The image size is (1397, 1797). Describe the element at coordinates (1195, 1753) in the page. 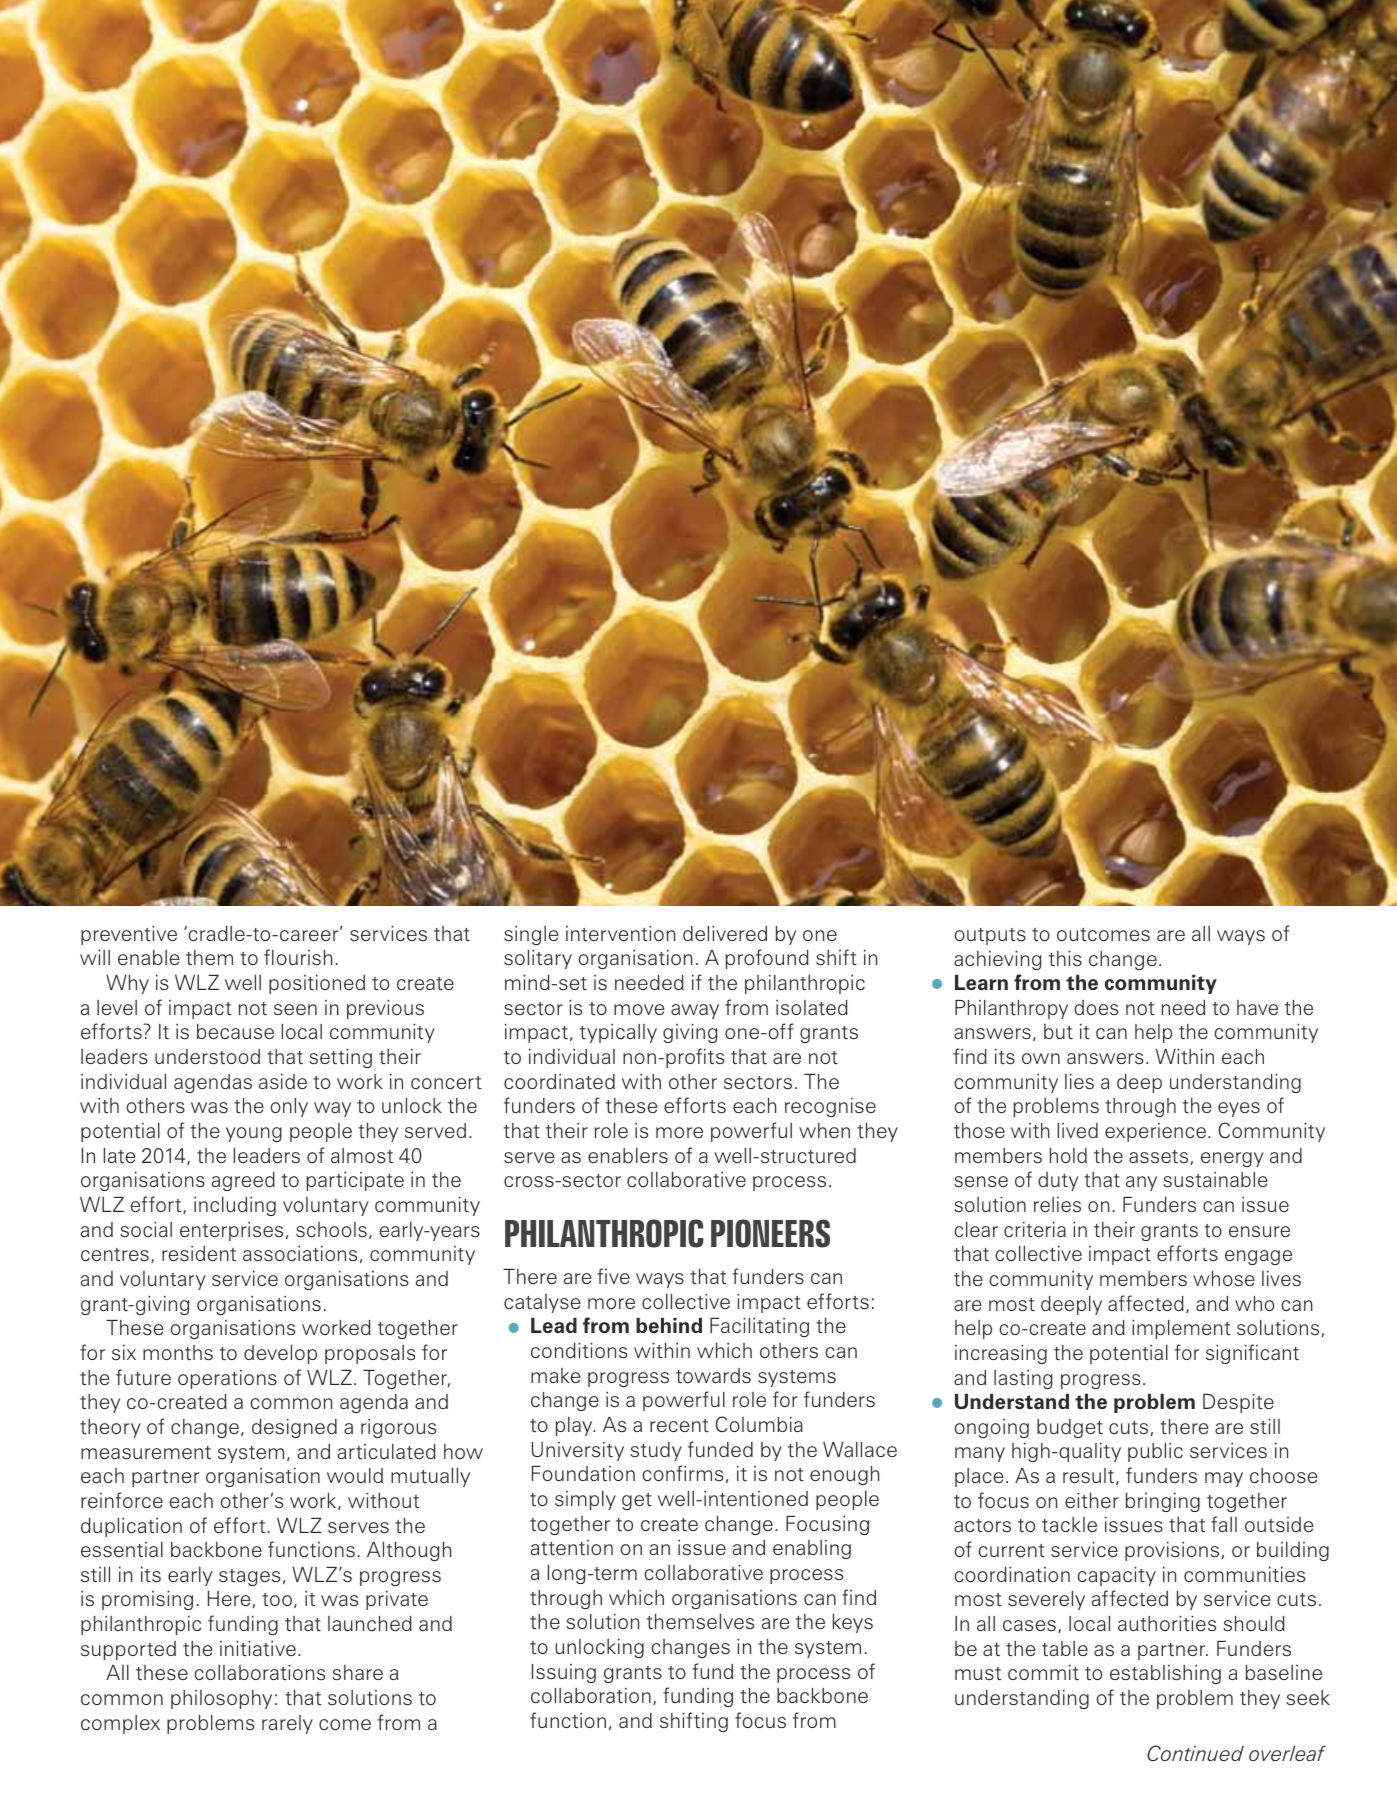

I see `Continued` at that location.
